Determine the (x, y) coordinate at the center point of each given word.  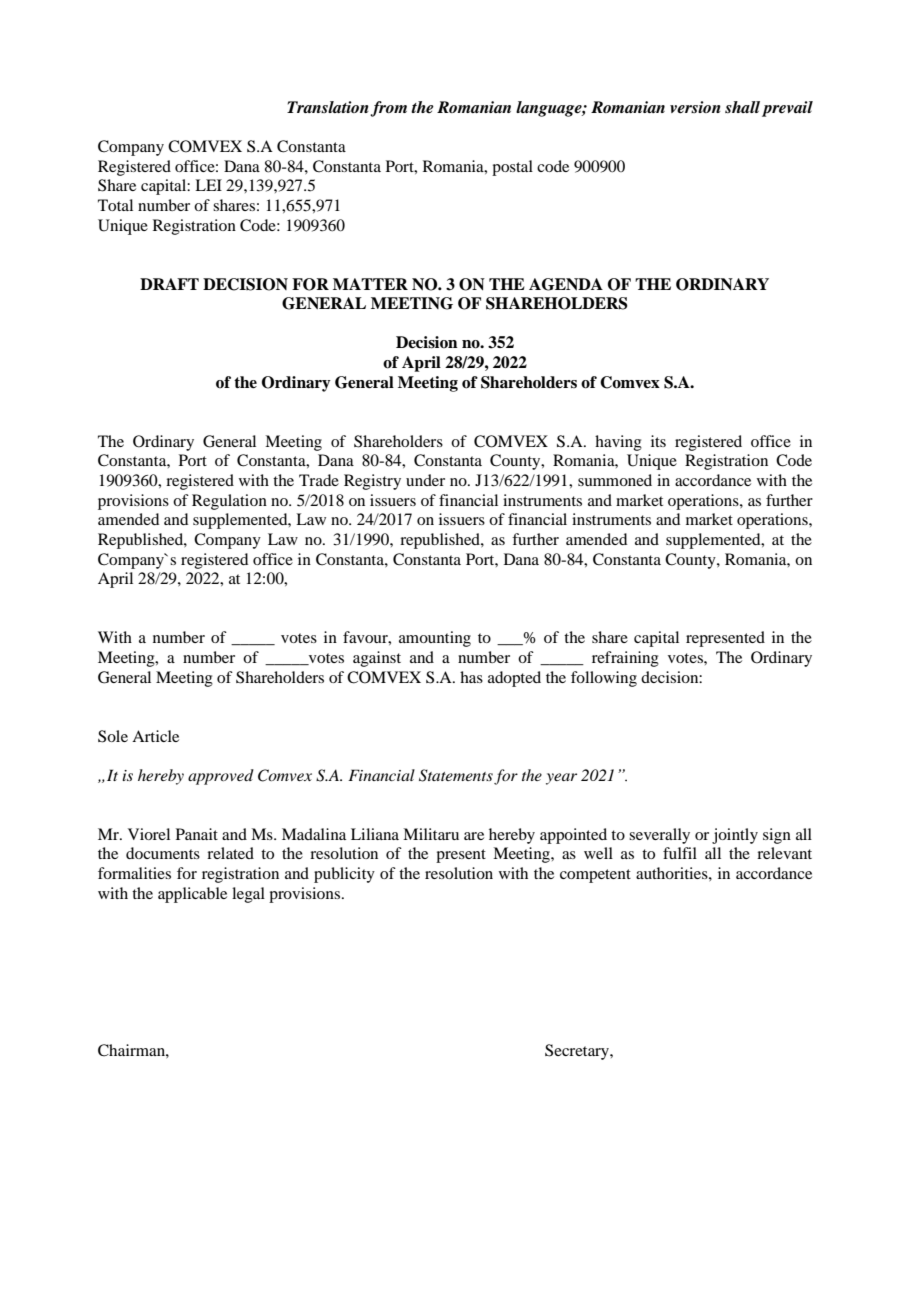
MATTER (370, 284)
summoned (615, 480)
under (425, 480)
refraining (625, 659)
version (695, 107)
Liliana (375, 834)
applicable (192, 895)
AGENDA (566, 284)
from (388, 109)
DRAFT (169, 284)
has (471, 677)
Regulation (229, 502)
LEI (208, 185)
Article (155, 736)
